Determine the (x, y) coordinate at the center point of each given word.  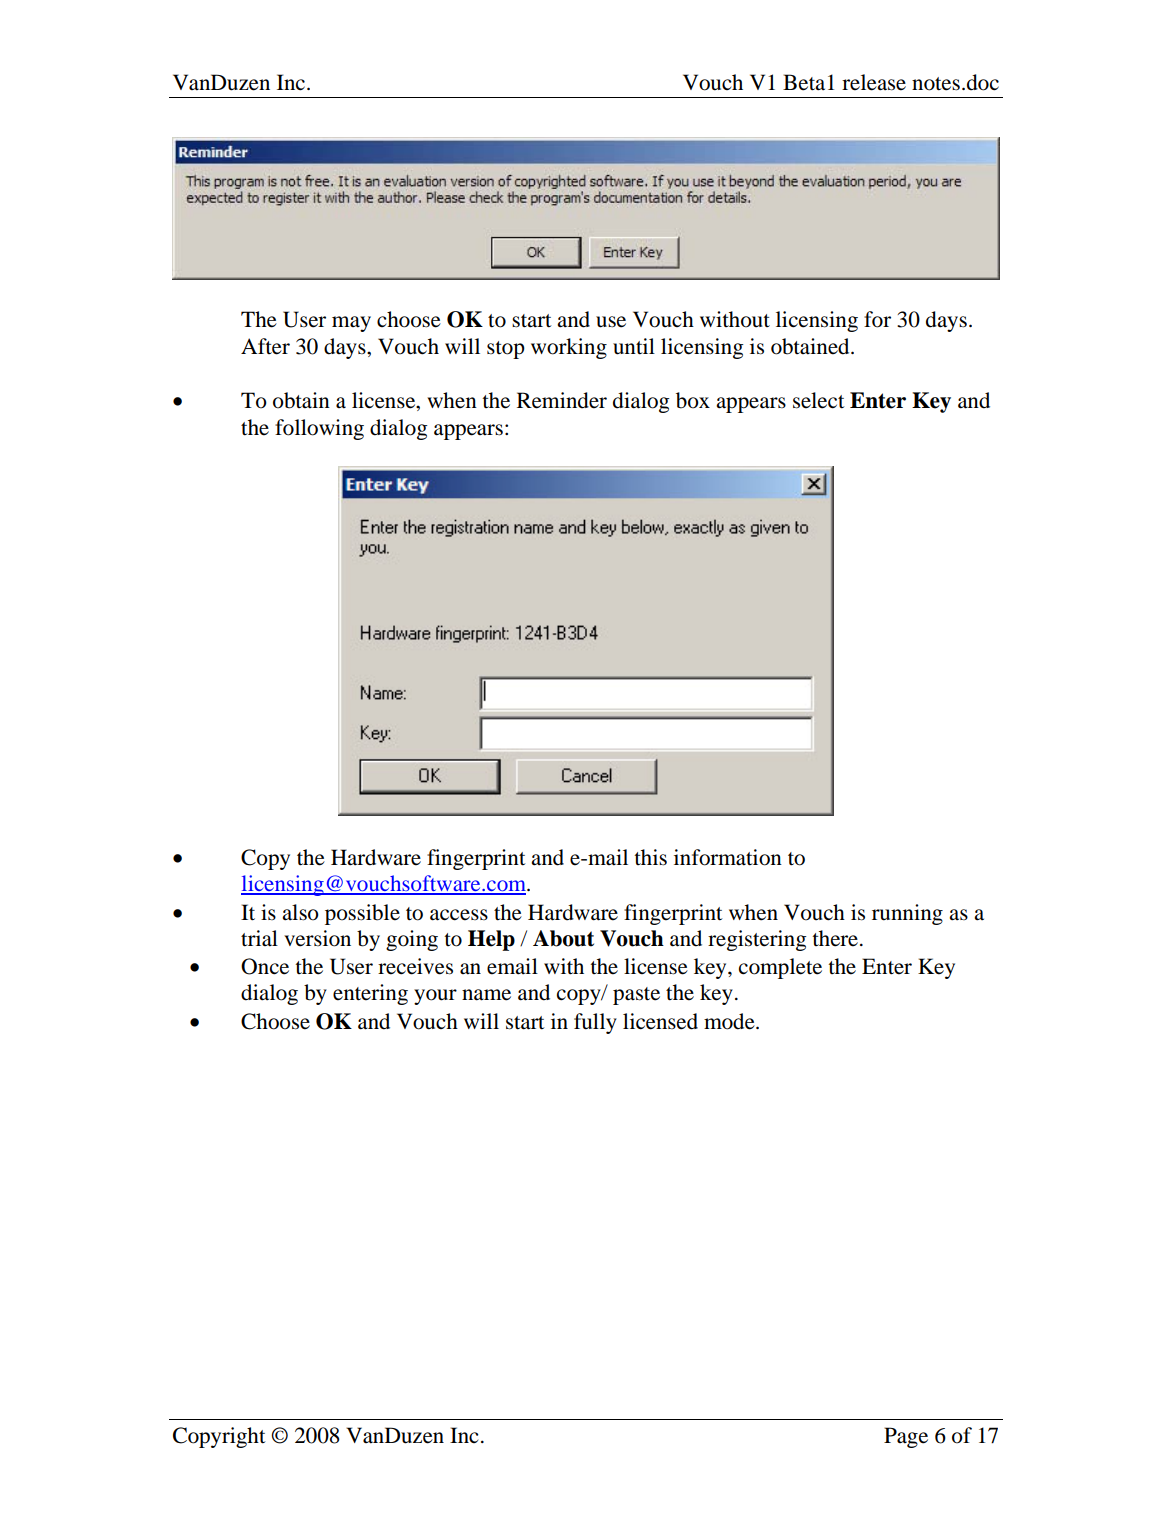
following (319, 429)
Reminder (562, 400)
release (874, 82)
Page (906, 1437)
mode (730, 1021)
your (435, 997)
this (650, 857)
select (819, 400)
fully (595, 1023)
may (351, 324)
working (569, 348)
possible (362, 914)
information (728, 857)
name (486, 995)
